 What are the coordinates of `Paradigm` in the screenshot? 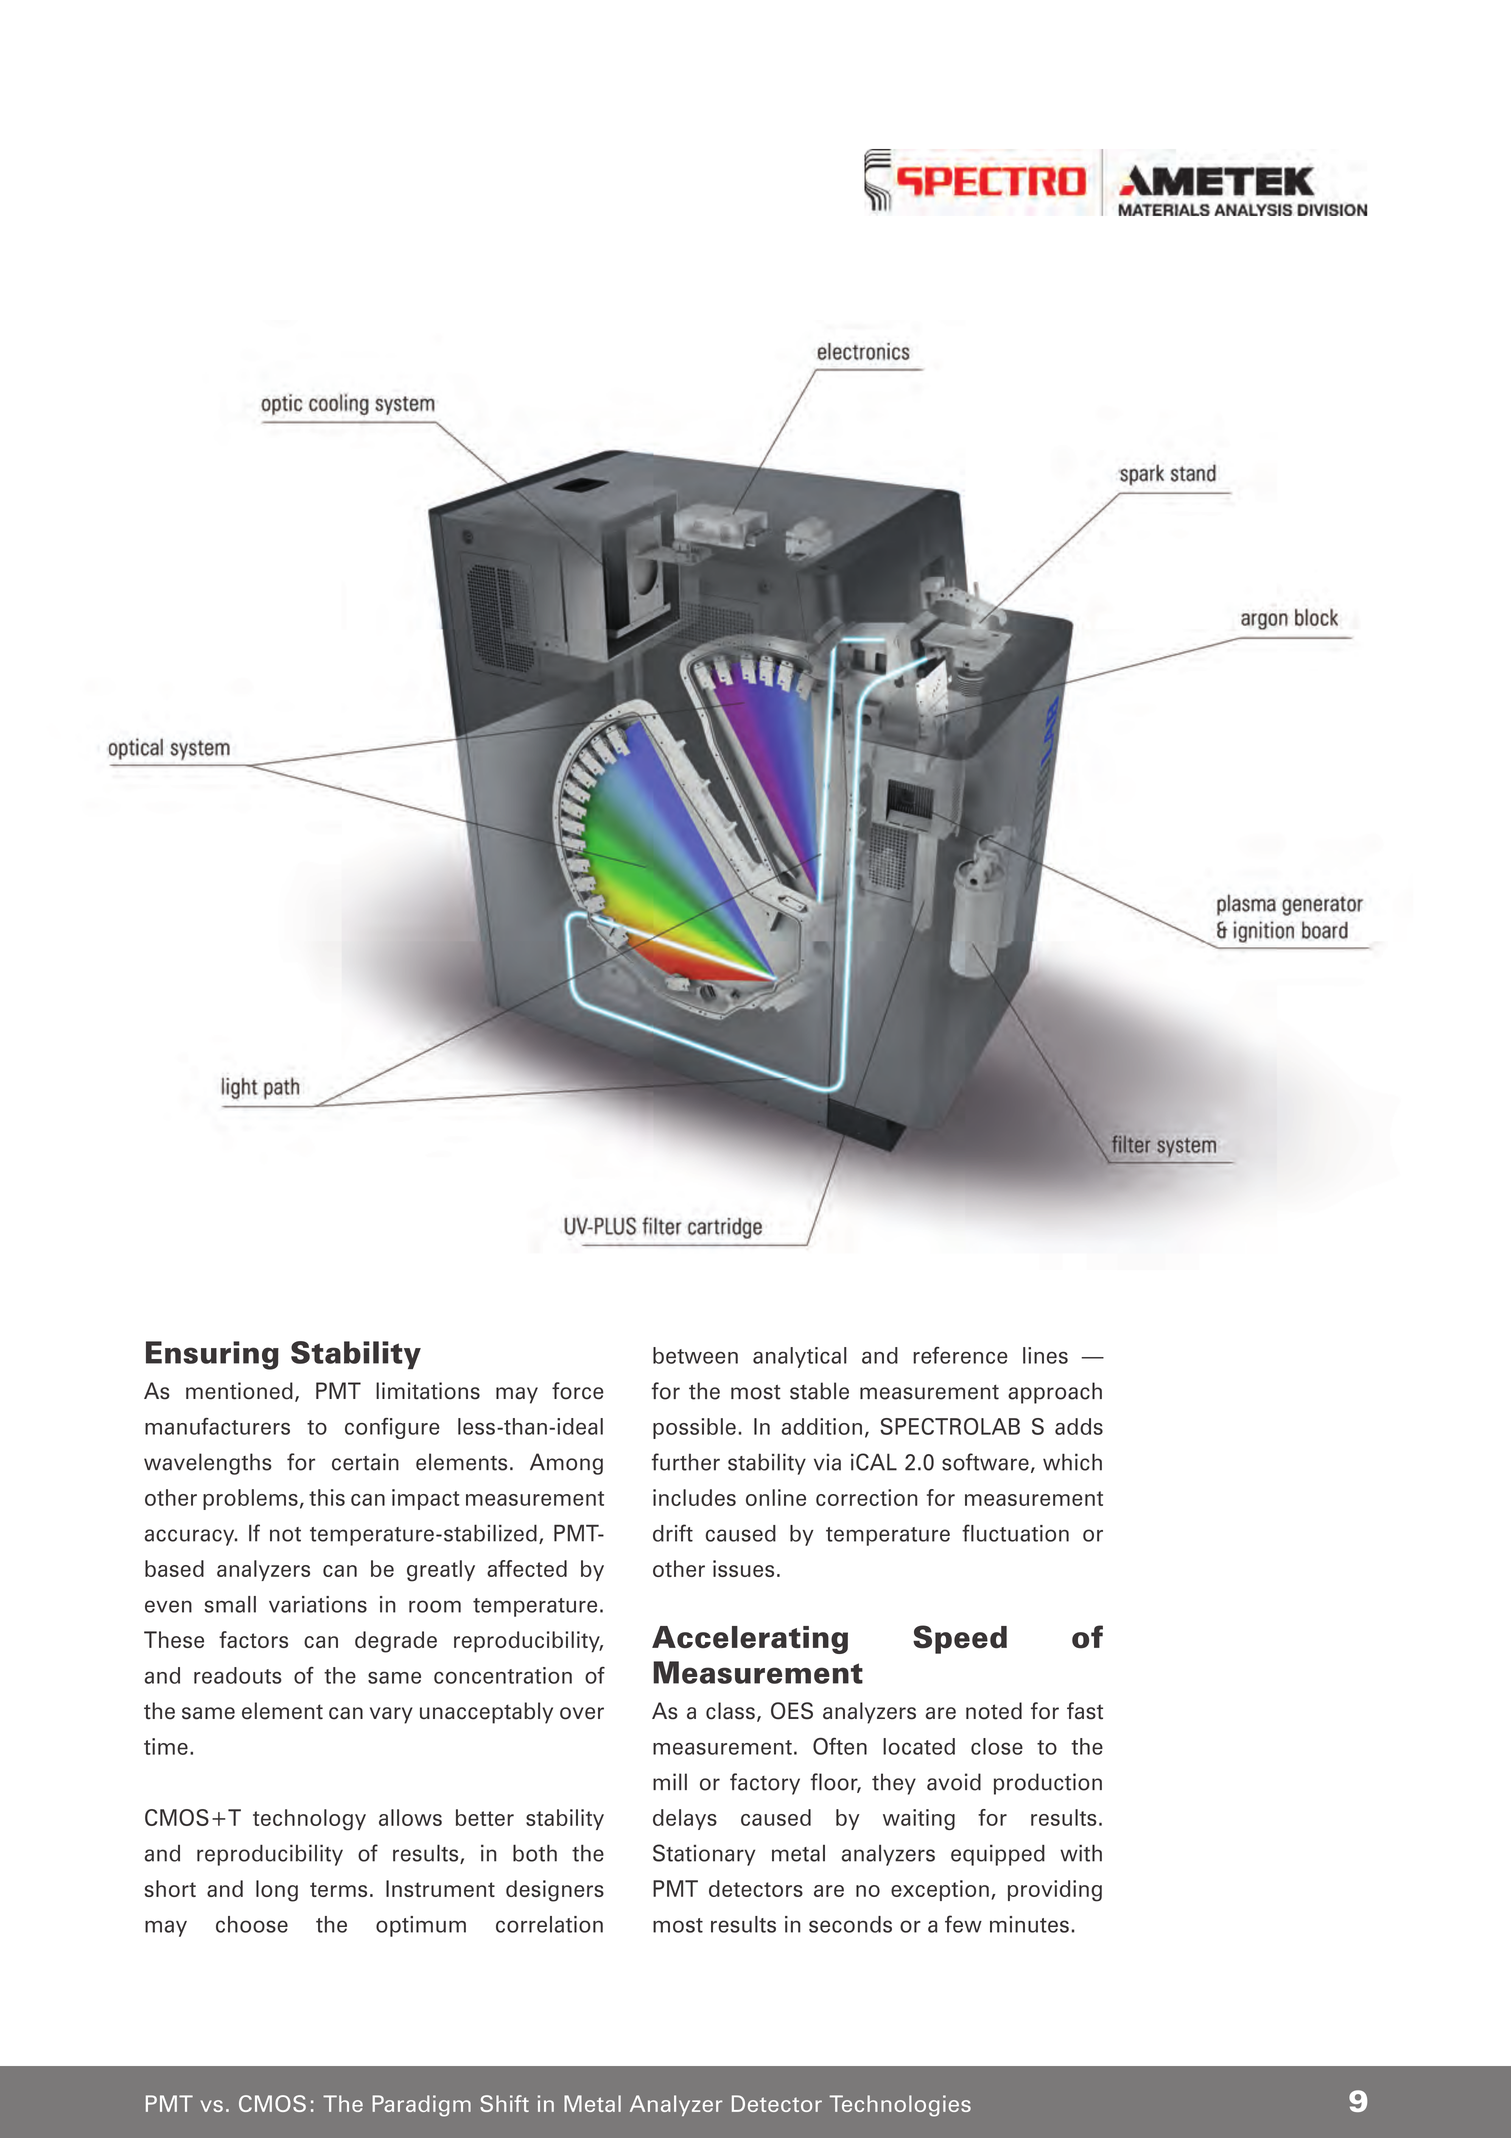 It's located at (421, 2106).
